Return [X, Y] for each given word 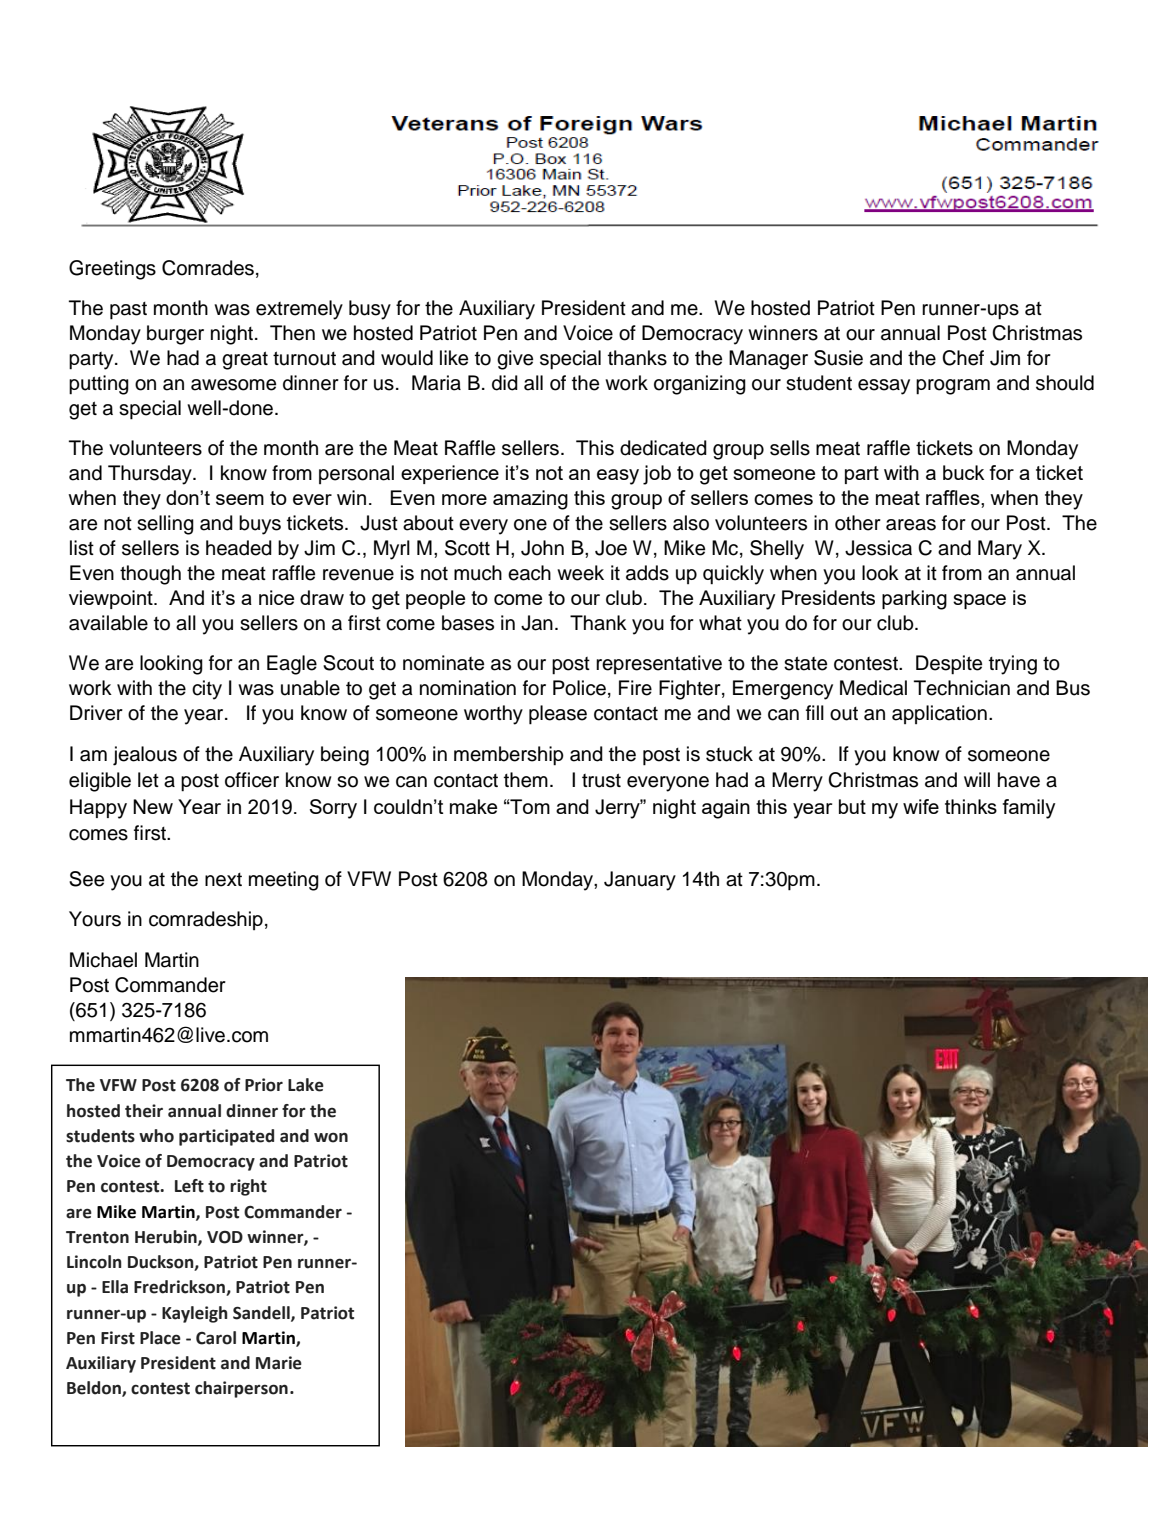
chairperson [241, 1389]
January [640, 881]
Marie [279, 1363]
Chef [963, 358]
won [331, 1137]
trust [601, 780]
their [144, 1111]
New [153, 806]
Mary [1000, 550]
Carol [216, 1338]
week [580, 573]
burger [175, 335]
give [515, 360]
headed [239, 548]
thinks [971, 806]
